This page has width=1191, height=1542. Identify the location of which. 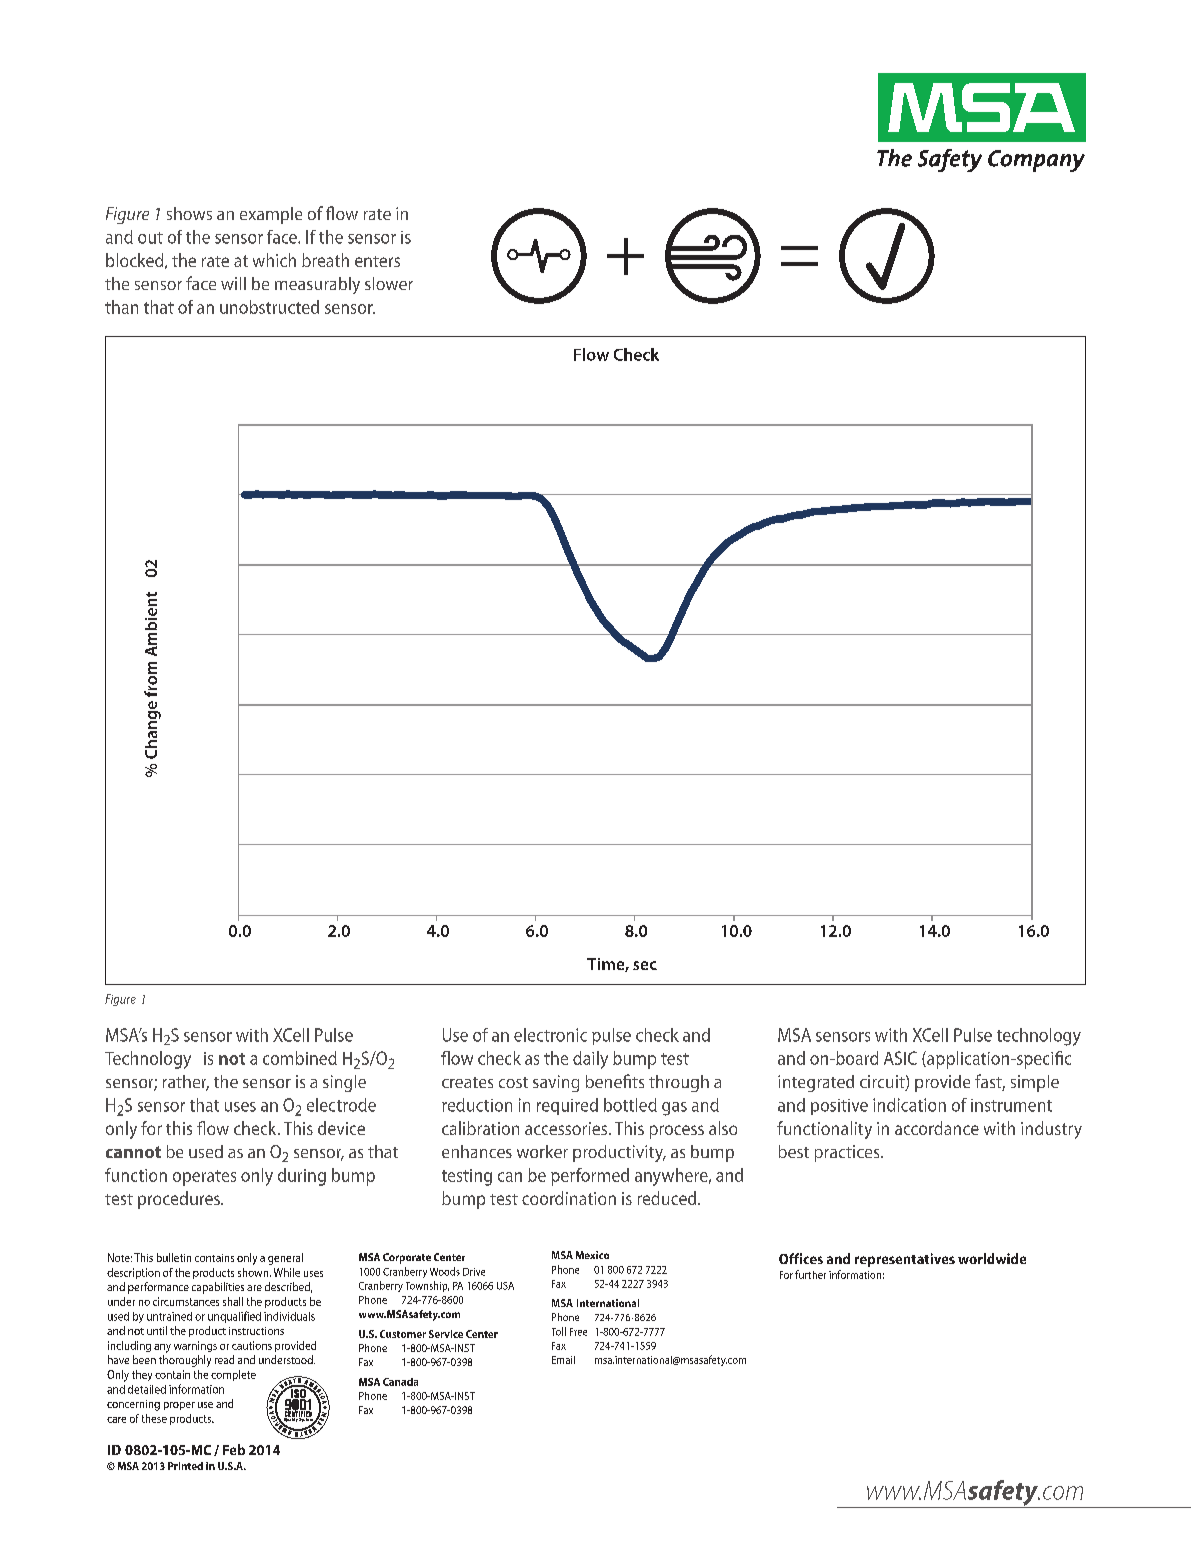
(274, 260).
